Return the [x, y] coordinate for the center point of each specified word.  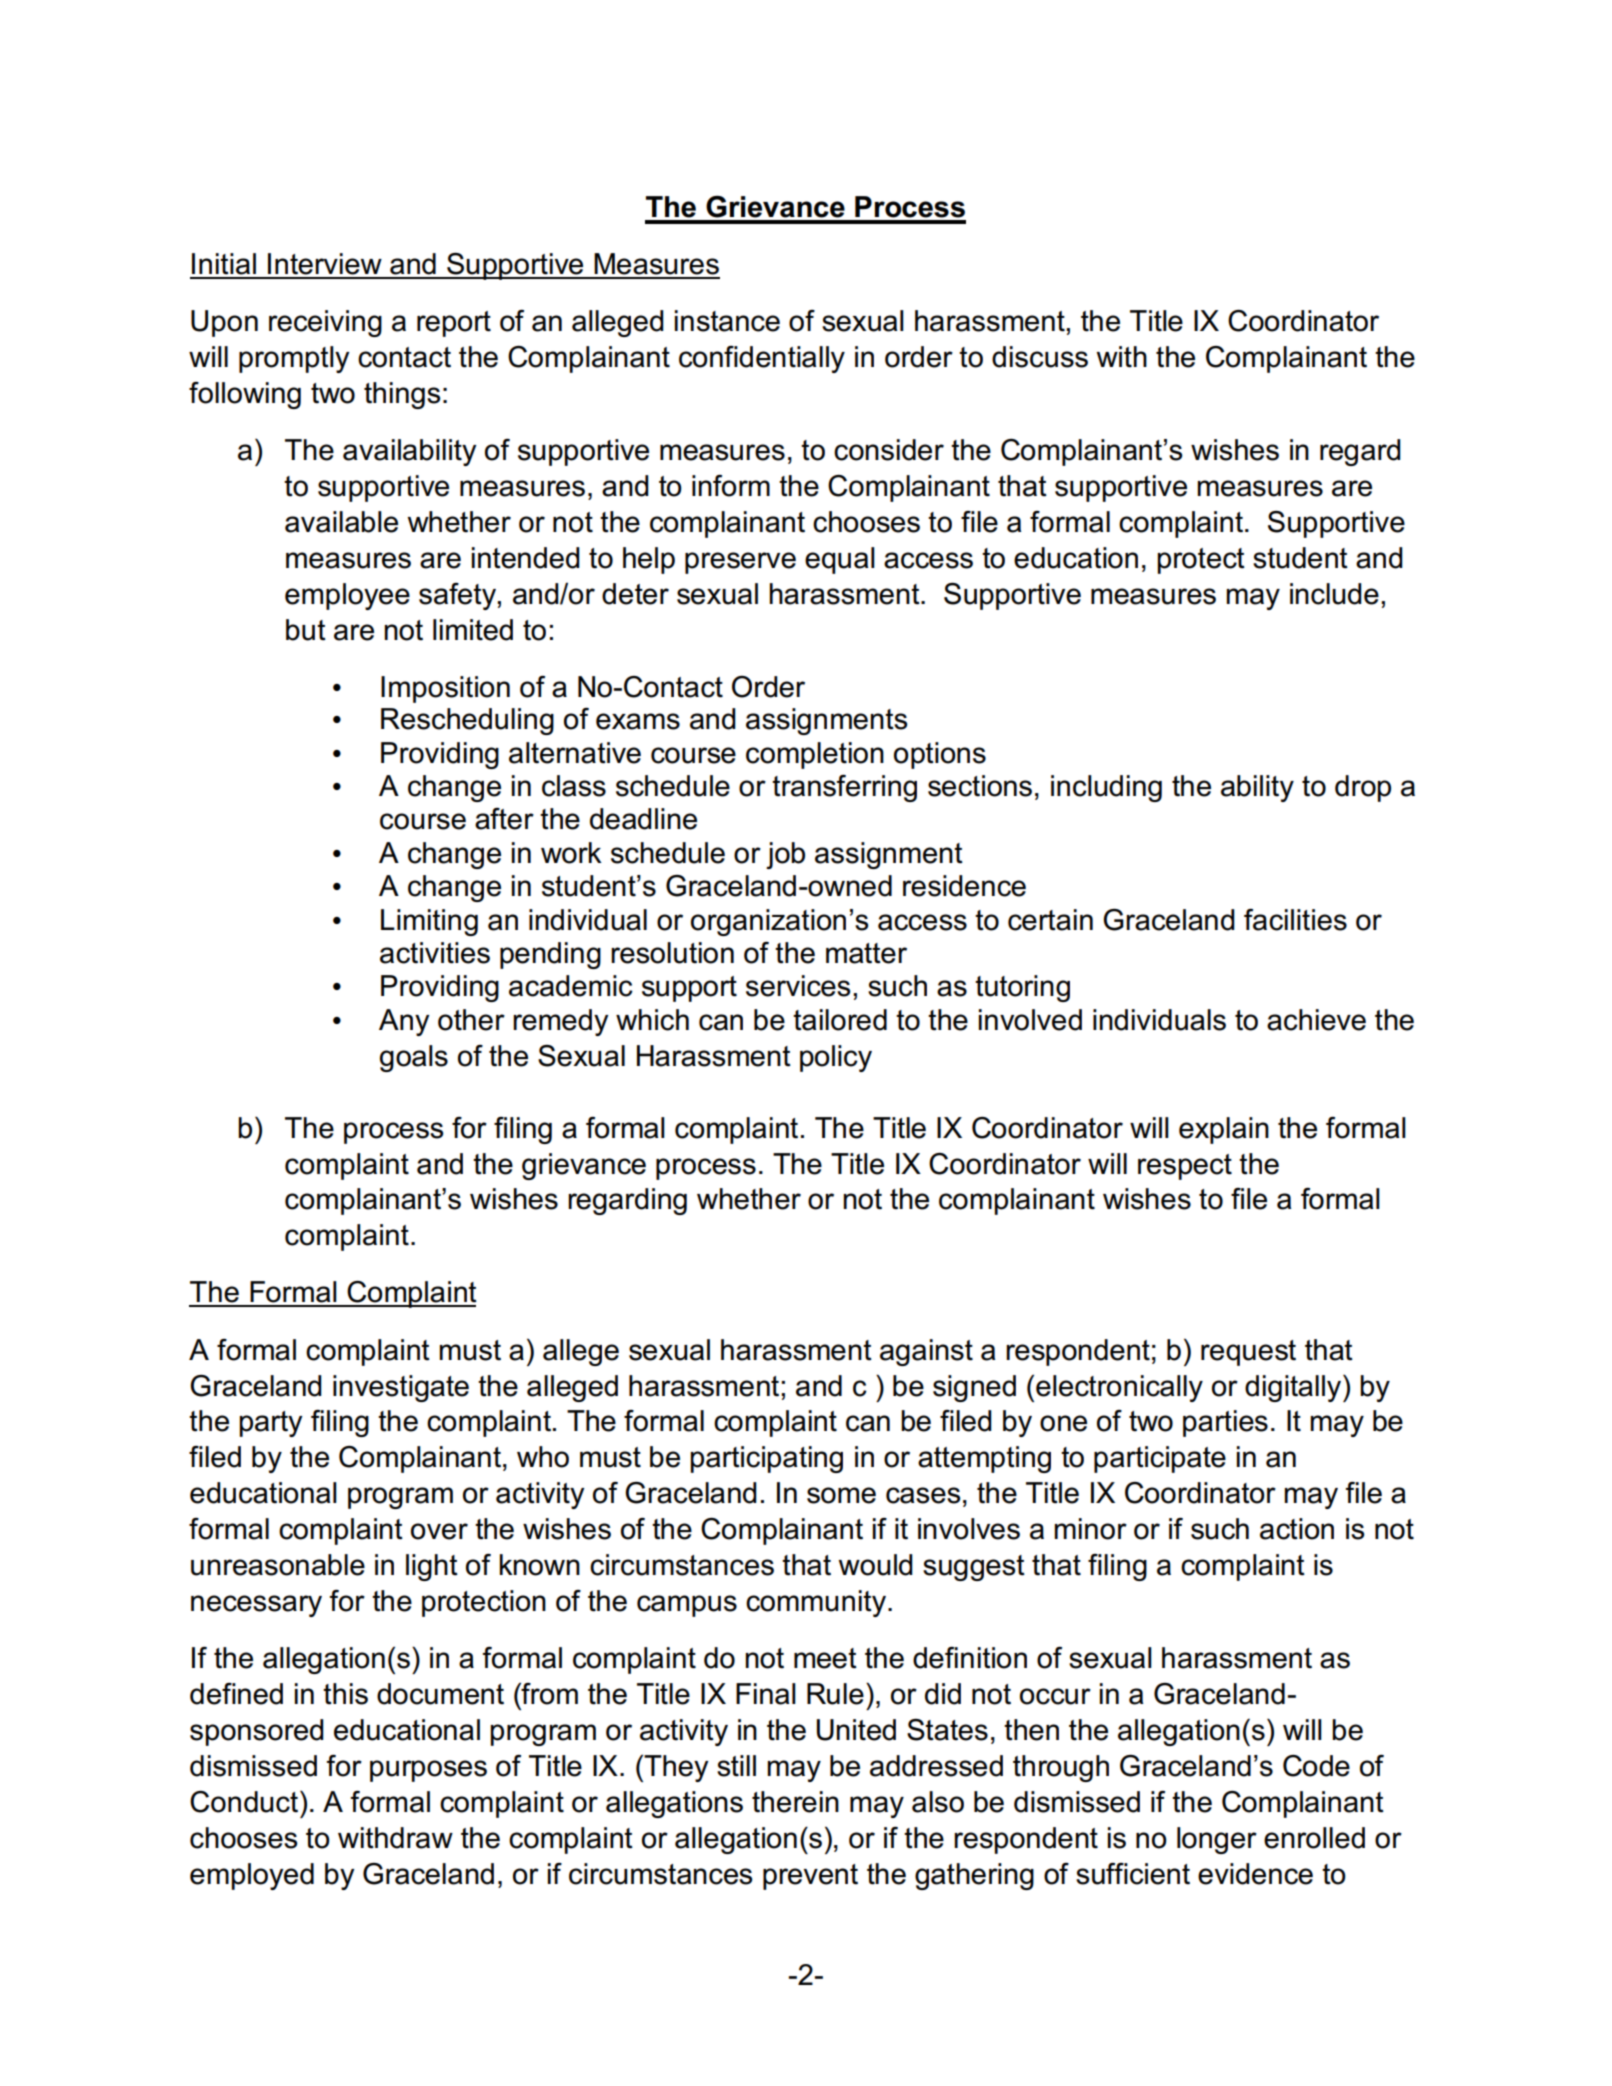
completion [815, 755]
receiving [325, 323]
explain [1224, 1130]
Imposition [445, 689]
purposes [428, 1771]
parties [1225, 1423]
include [1334, 594]
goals [414, 1058]
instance [727, 321]
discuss [1040, 357]
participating [766, 1459]
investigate [401, 1388]
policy [836, 1058]
